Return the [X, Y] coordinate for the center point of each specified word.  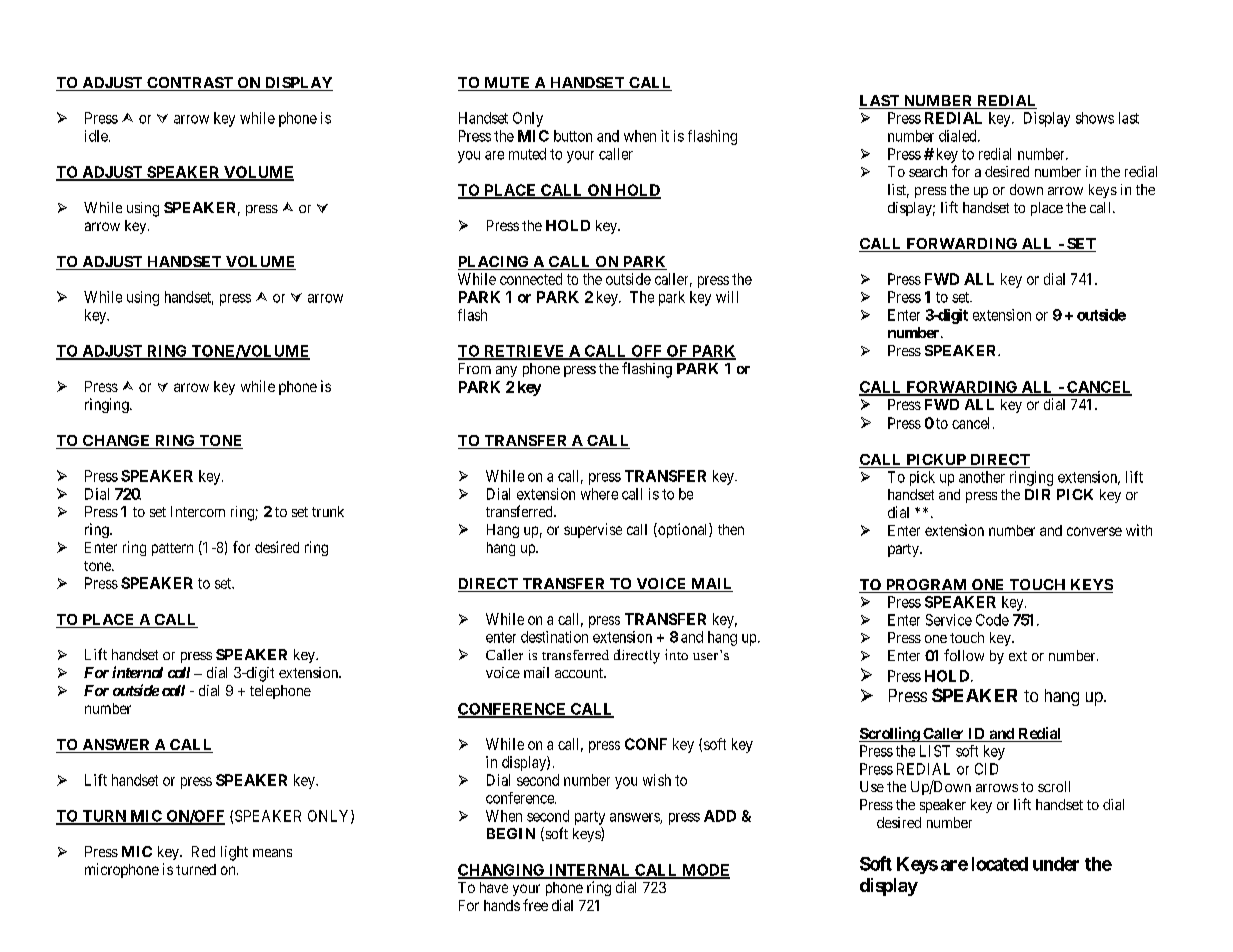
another [982, 477]
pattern [172, 549]
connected [531, 279]
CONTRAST [190, 84]
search [928, 171]
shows [1095, 118]
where [599, 494]
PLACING [494, 263]
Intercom [198, 511]
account [580, 673]
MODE [704, 871]
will [727, 297]
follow [964, 655]
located [1000, 864]
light [234, 853]
